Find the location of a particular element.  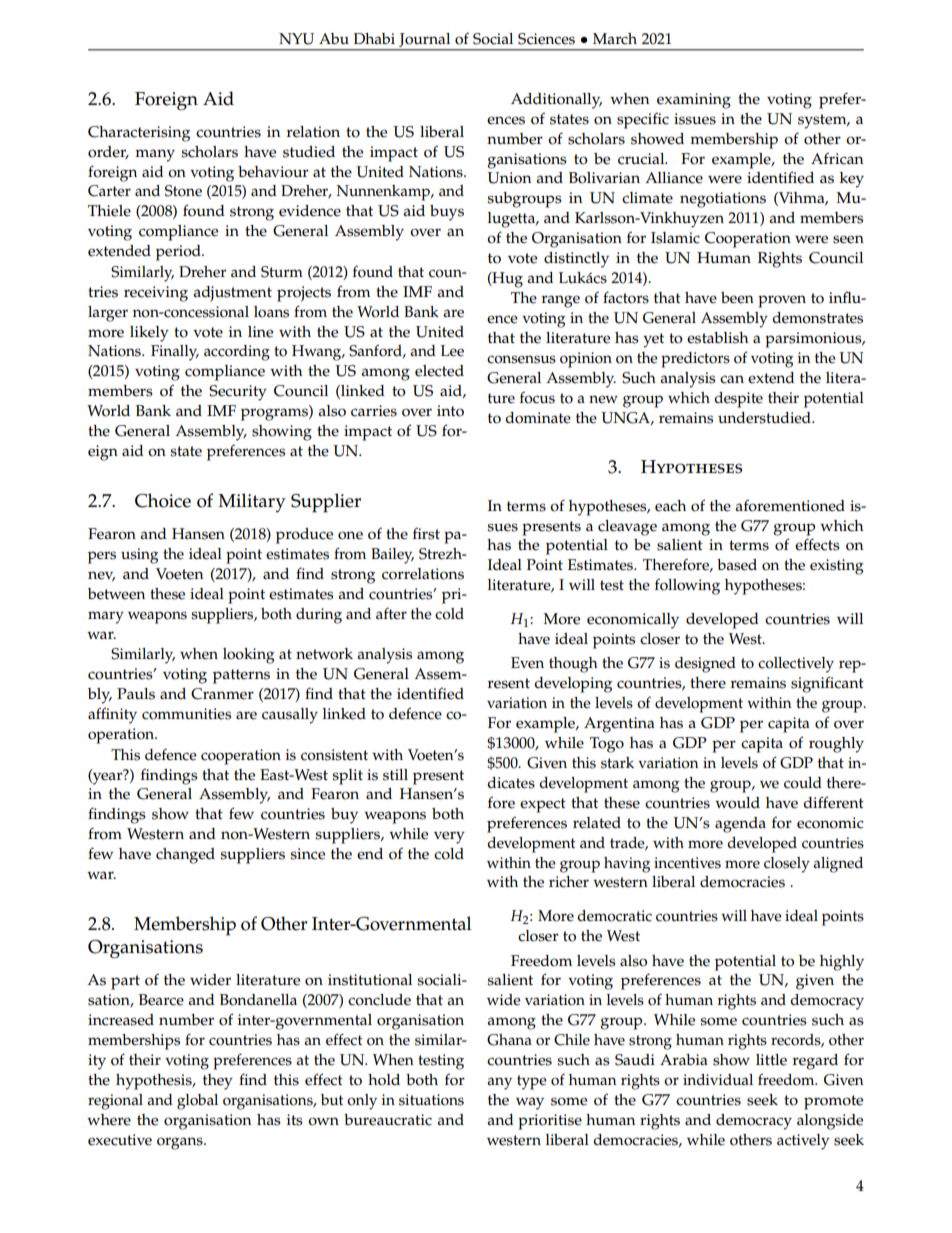

Journal is located at coordinates (424, 40).
